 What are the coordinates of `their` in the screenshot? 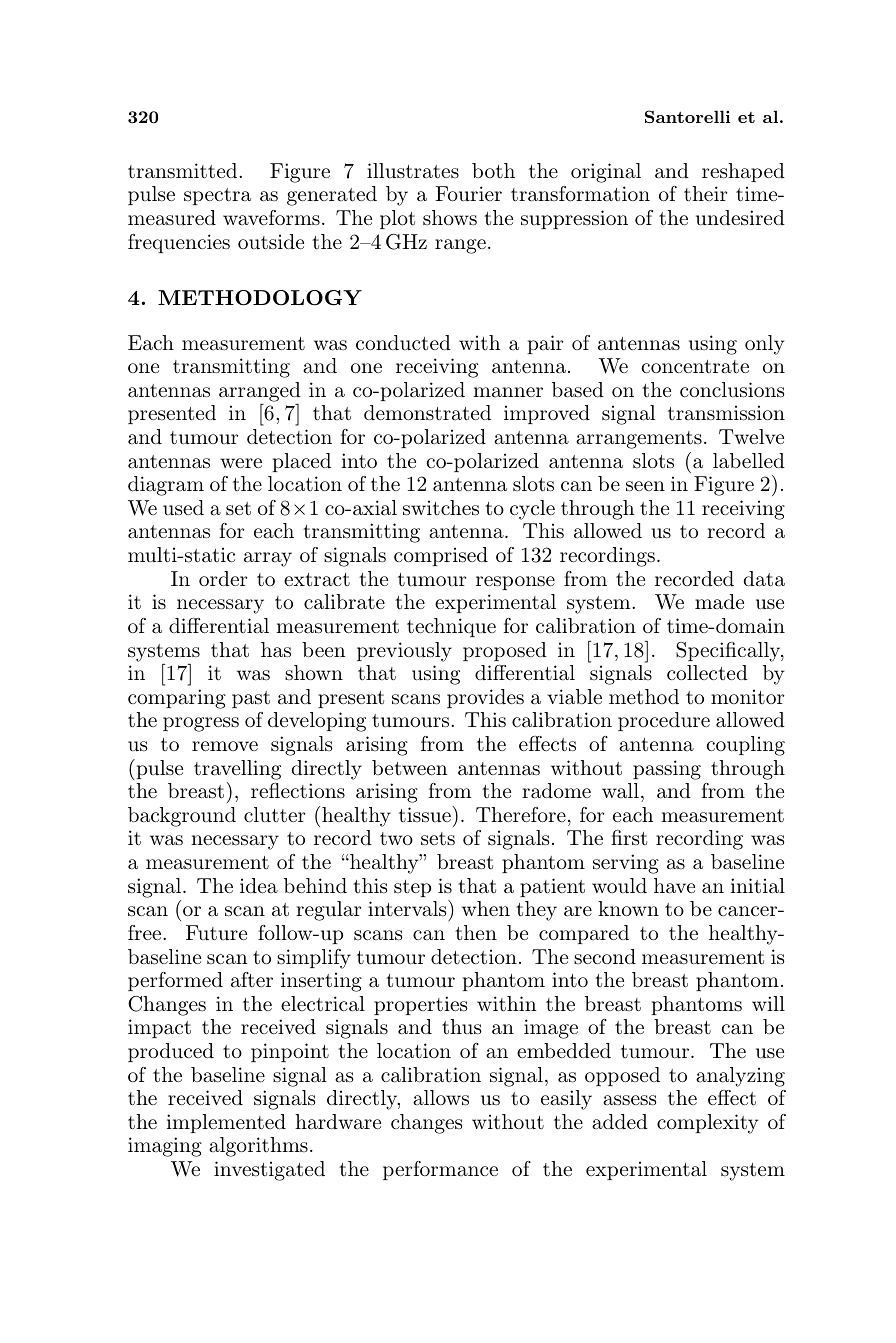 It's located at (705, 193).
